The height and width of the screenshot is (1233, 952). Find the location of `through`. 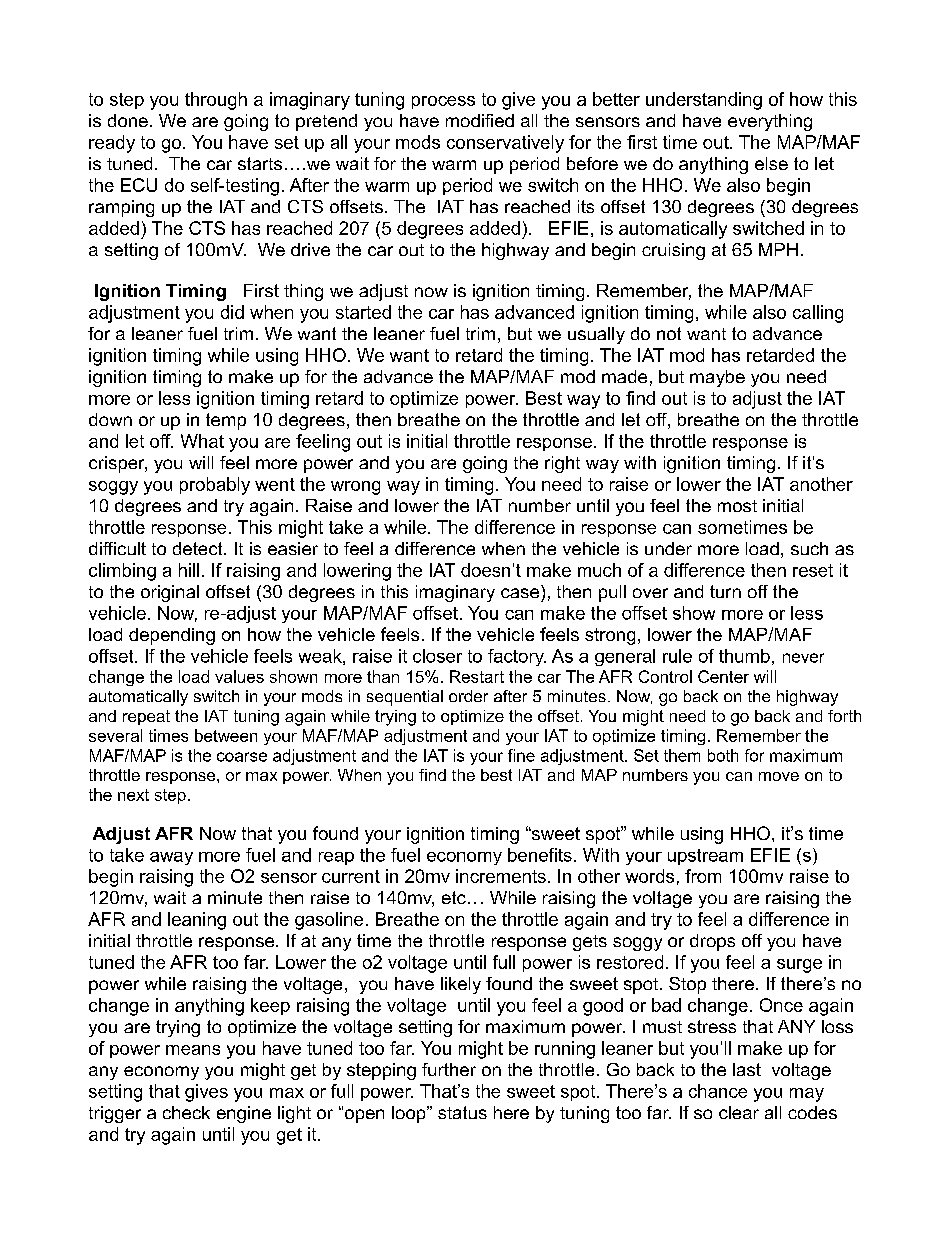

through is located at coordinates (216, 101).
